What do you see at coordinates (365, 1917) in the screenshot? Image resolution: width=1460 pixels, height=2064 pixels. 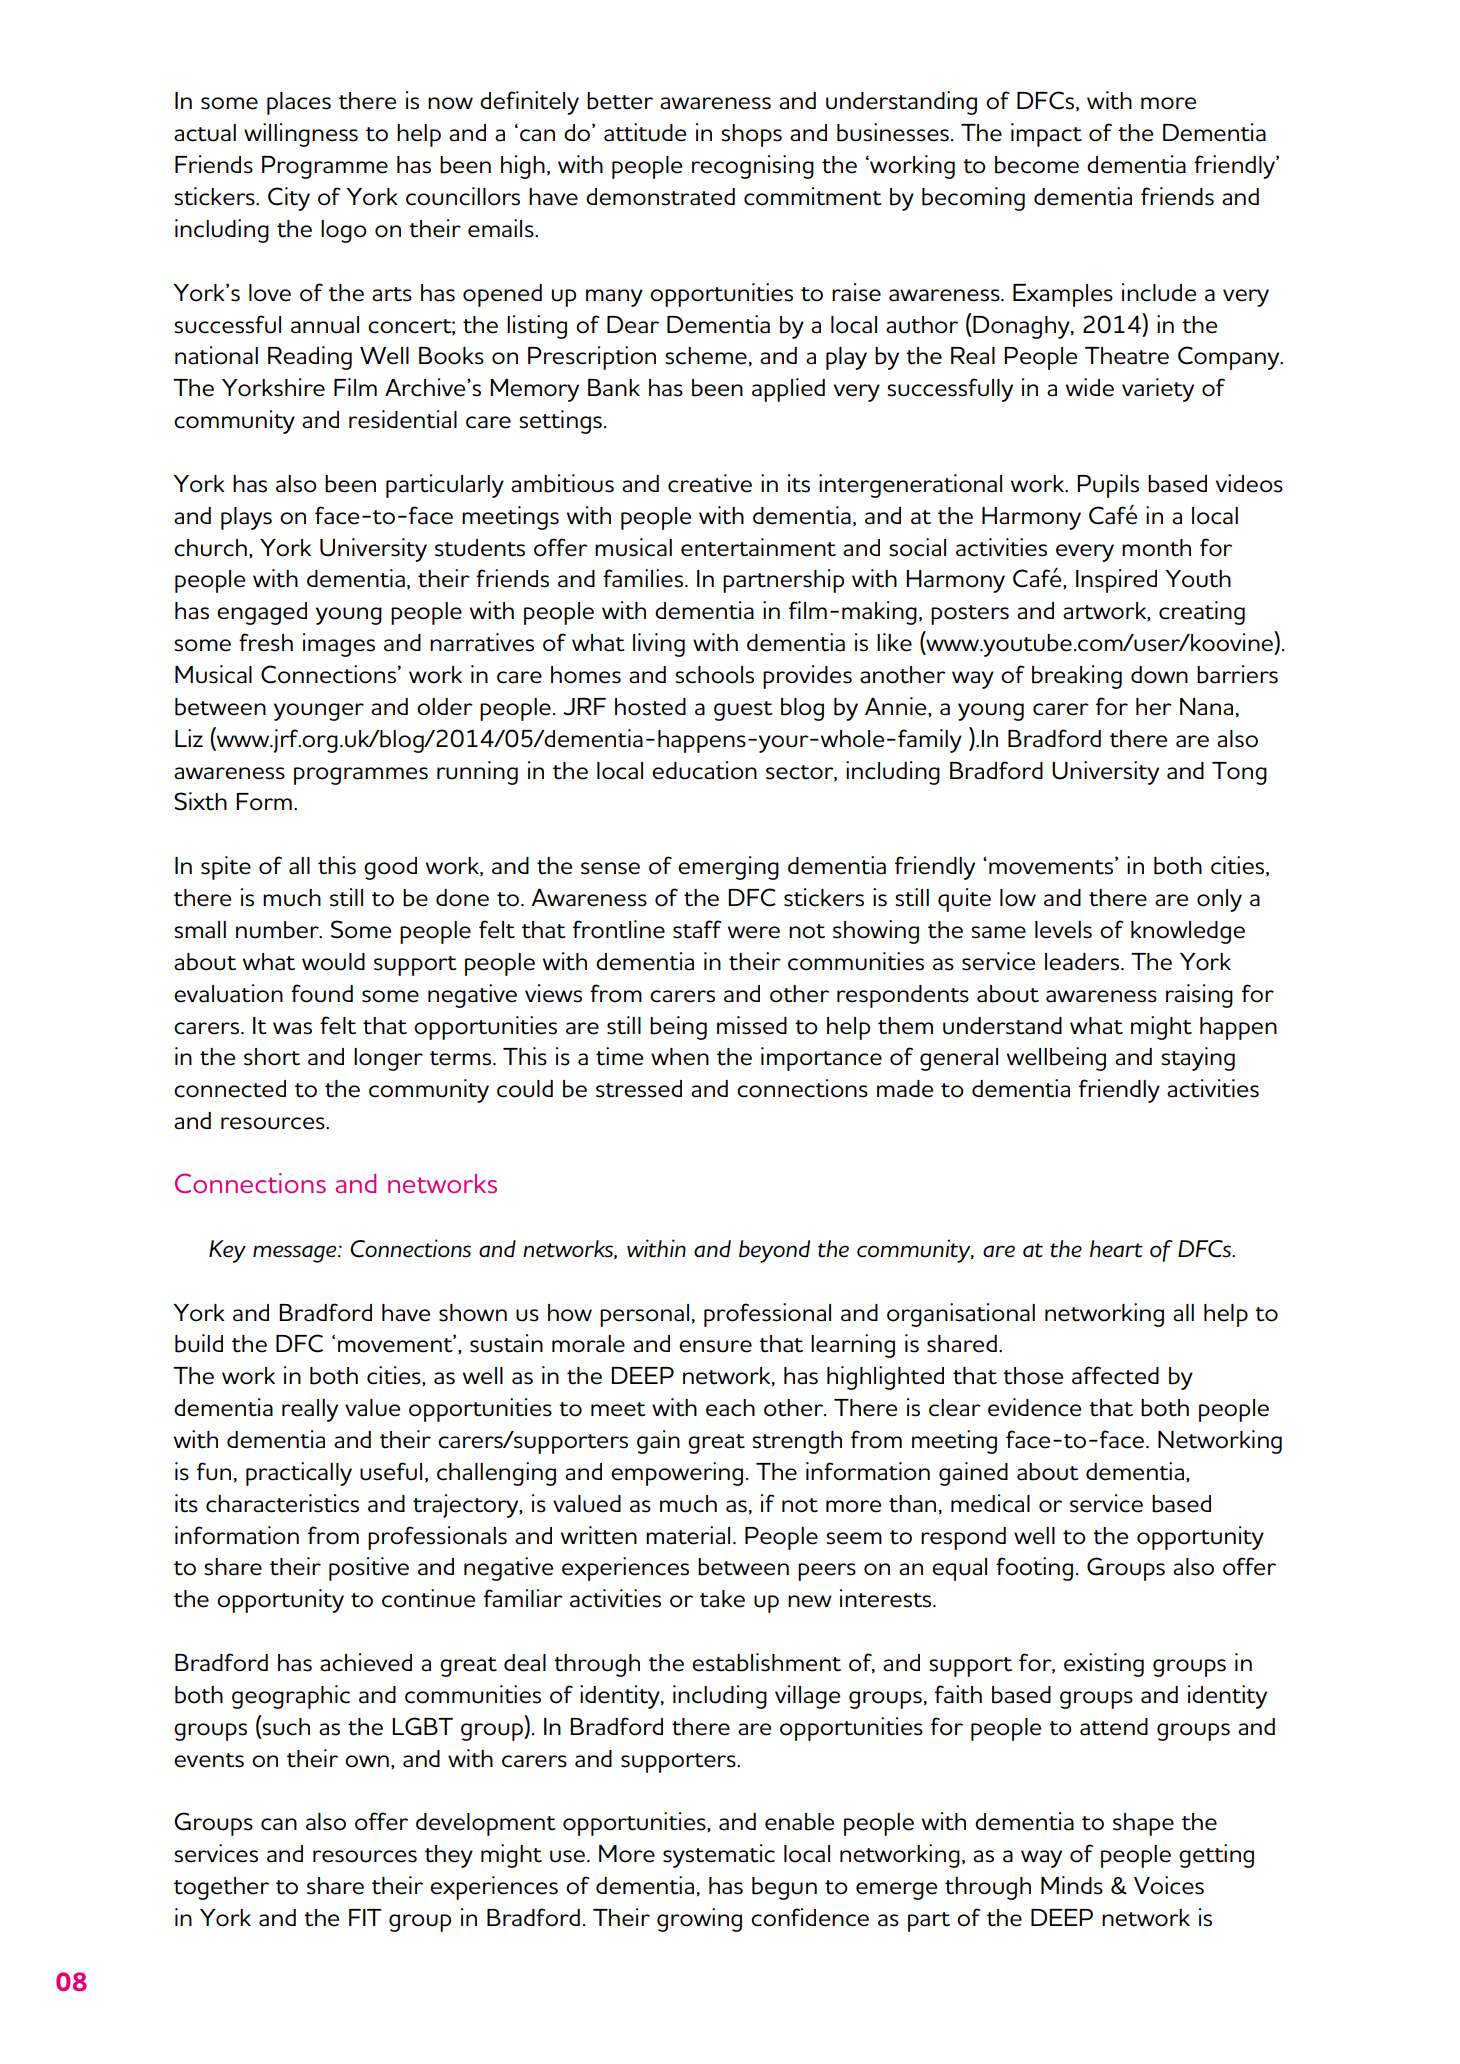 I see `FIT` at bounding box center [365, 1917].
